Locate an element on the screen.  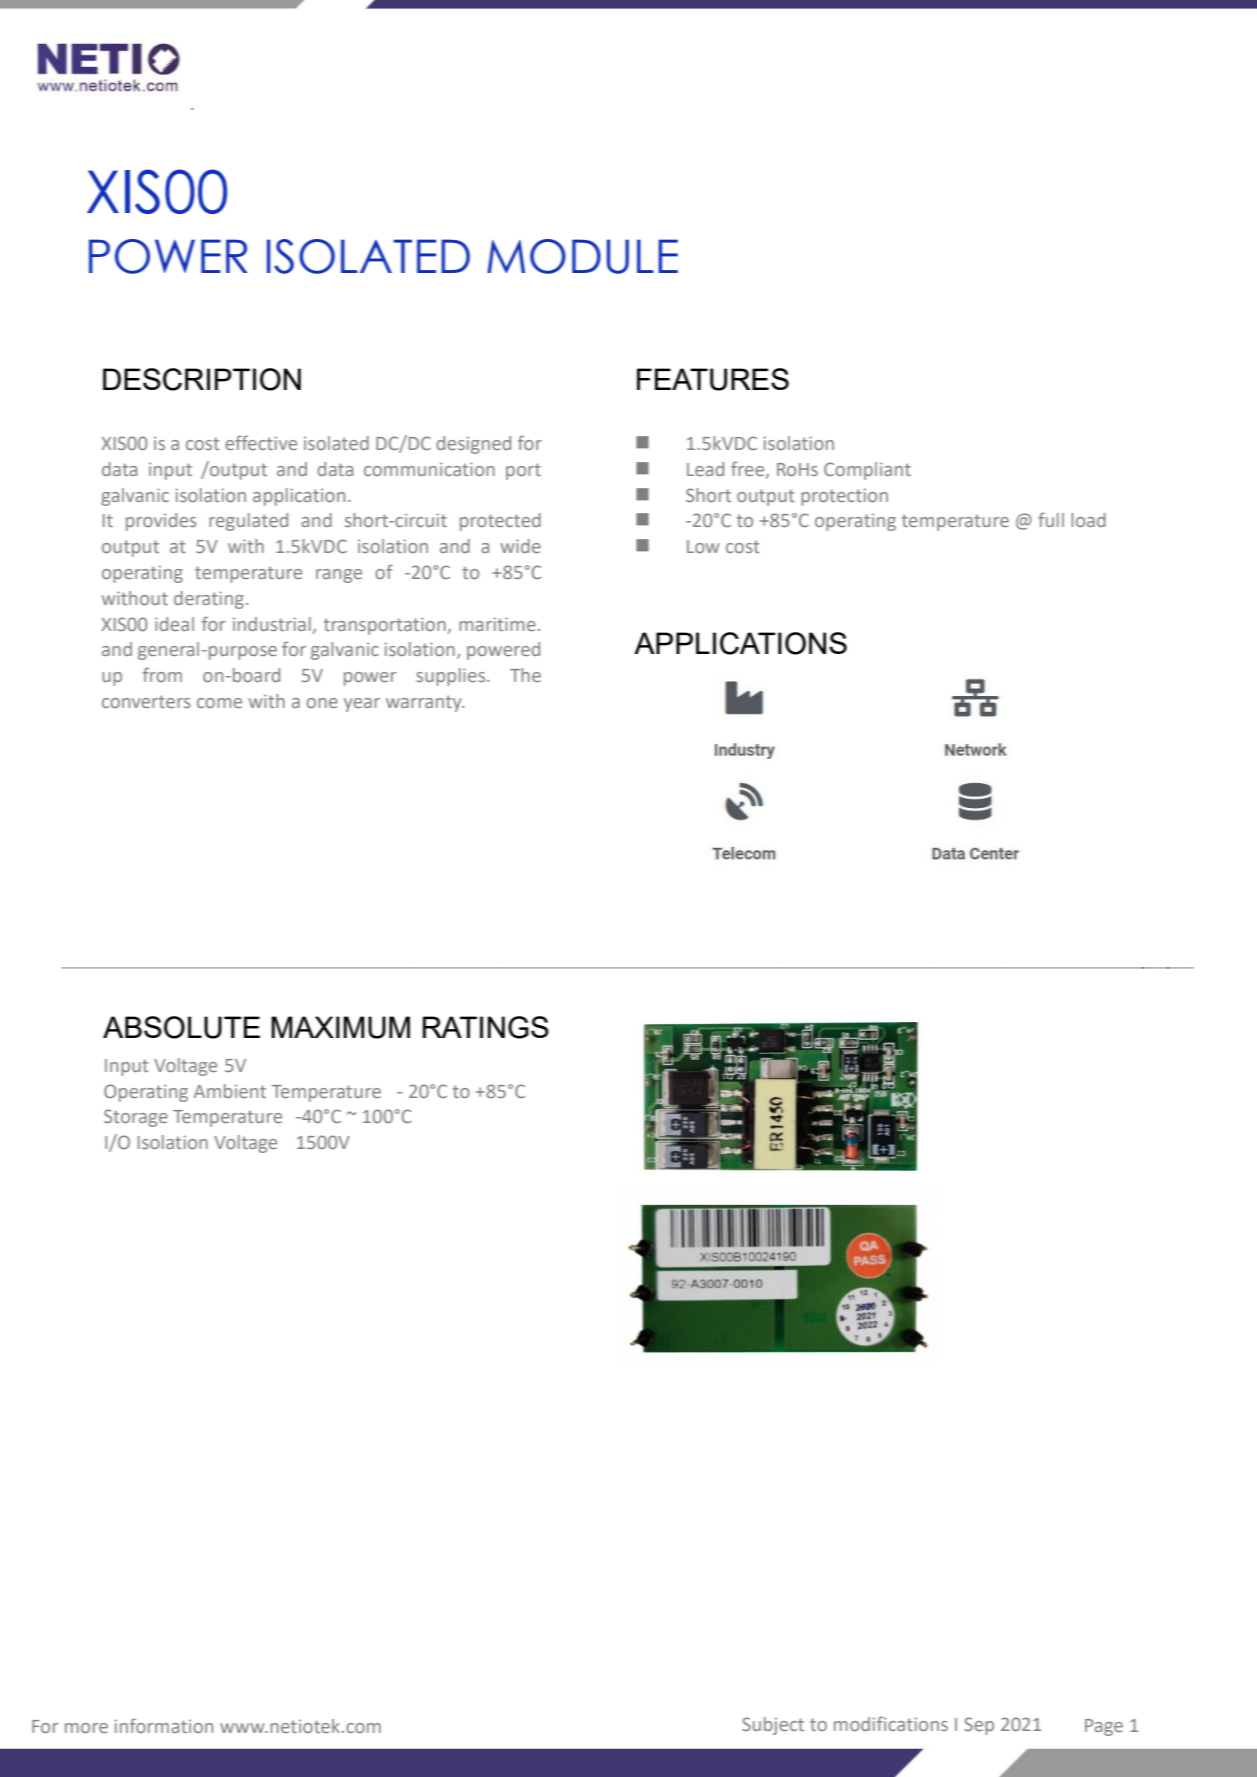
Sep is located at coordinates (979, 1726).
